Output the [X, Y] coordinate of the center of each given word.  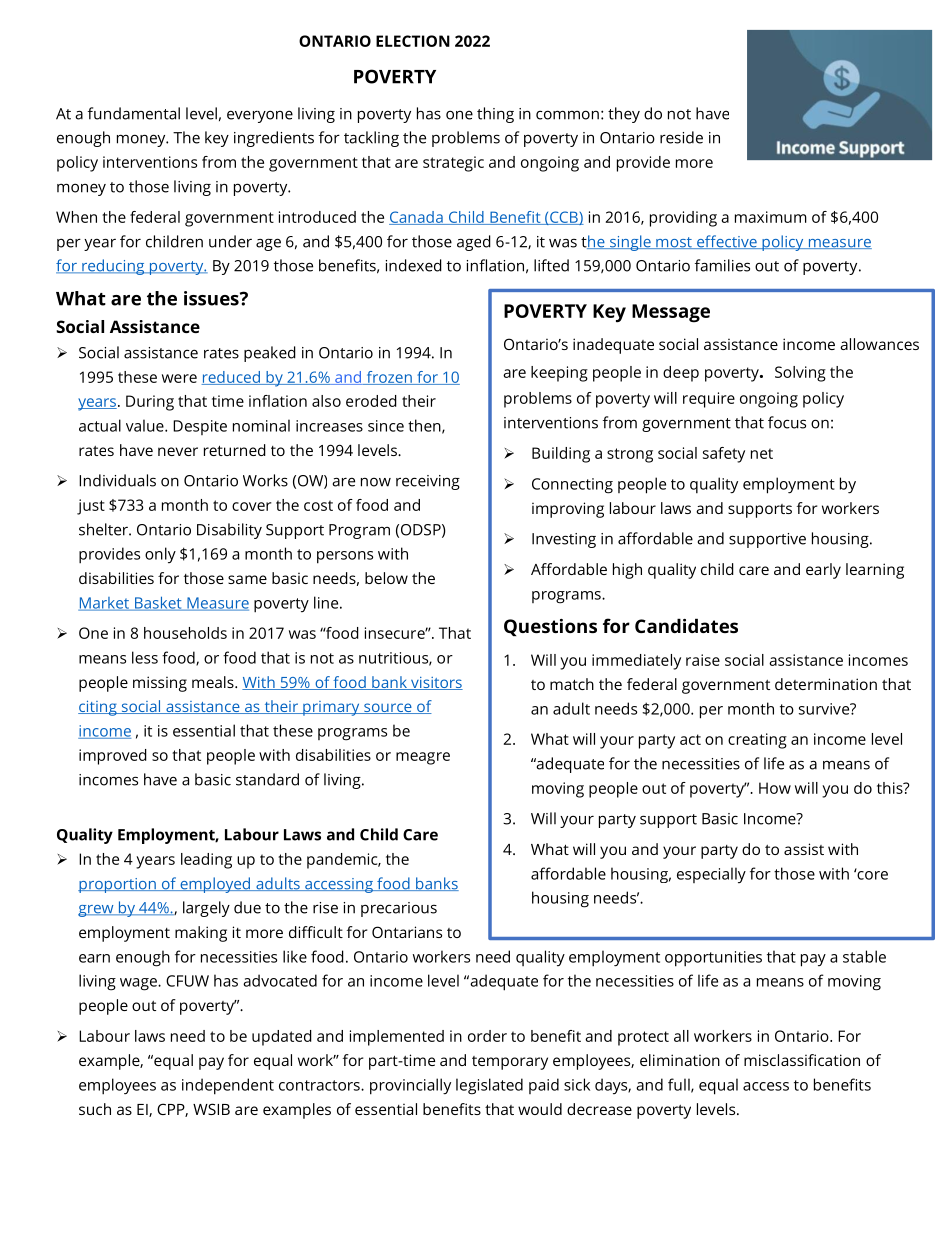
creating [757, 741]
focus [787, 422]
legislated [489, 1086]
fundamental [134, 113]
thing [495, 115]
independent [228, 1086]
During [150, 403]
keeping [559, 374]
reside [681, 137]
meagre [423, 758]
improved [113, 757]
